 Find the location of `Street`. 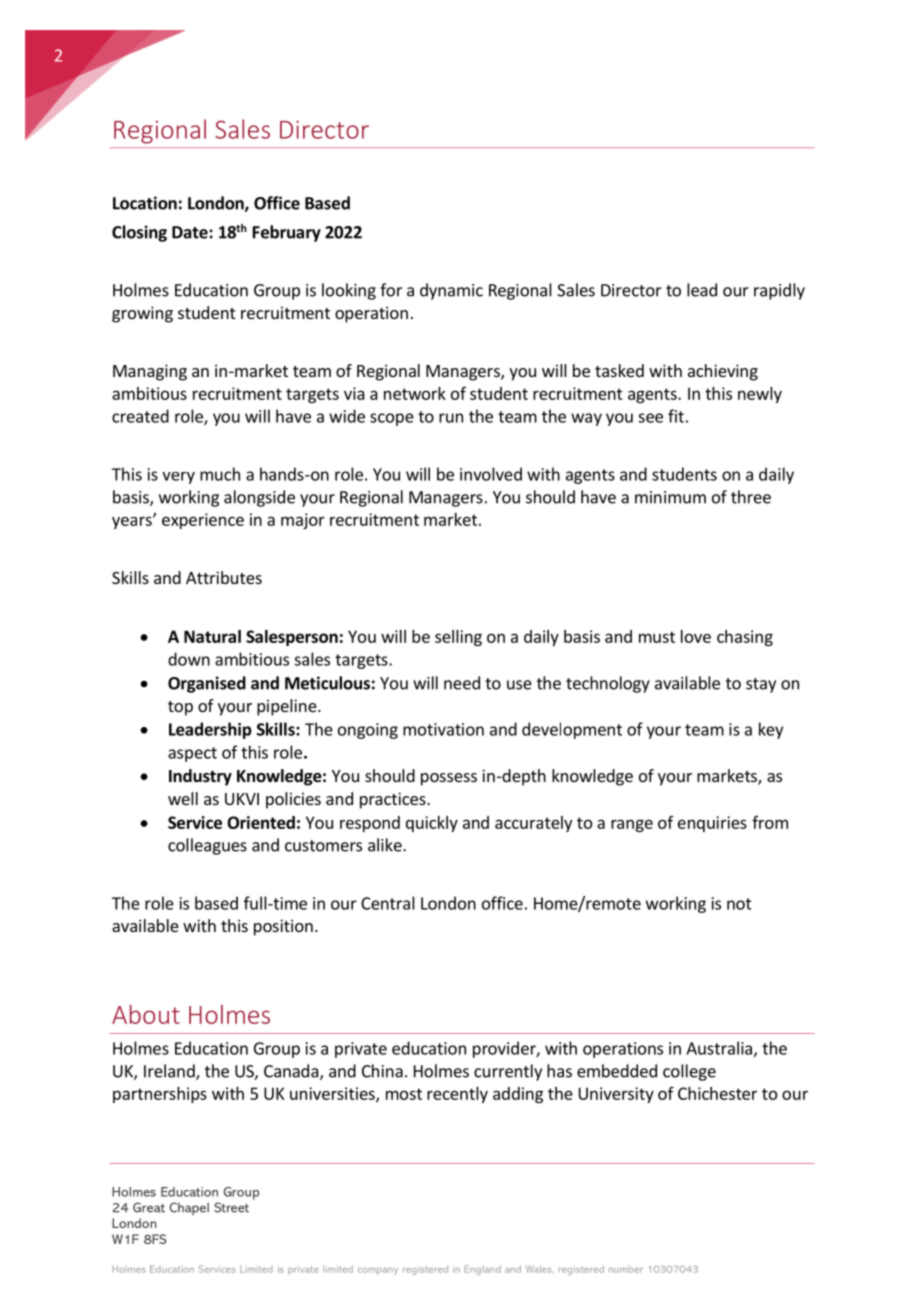

Street is located at coordinates (231, 1207).
